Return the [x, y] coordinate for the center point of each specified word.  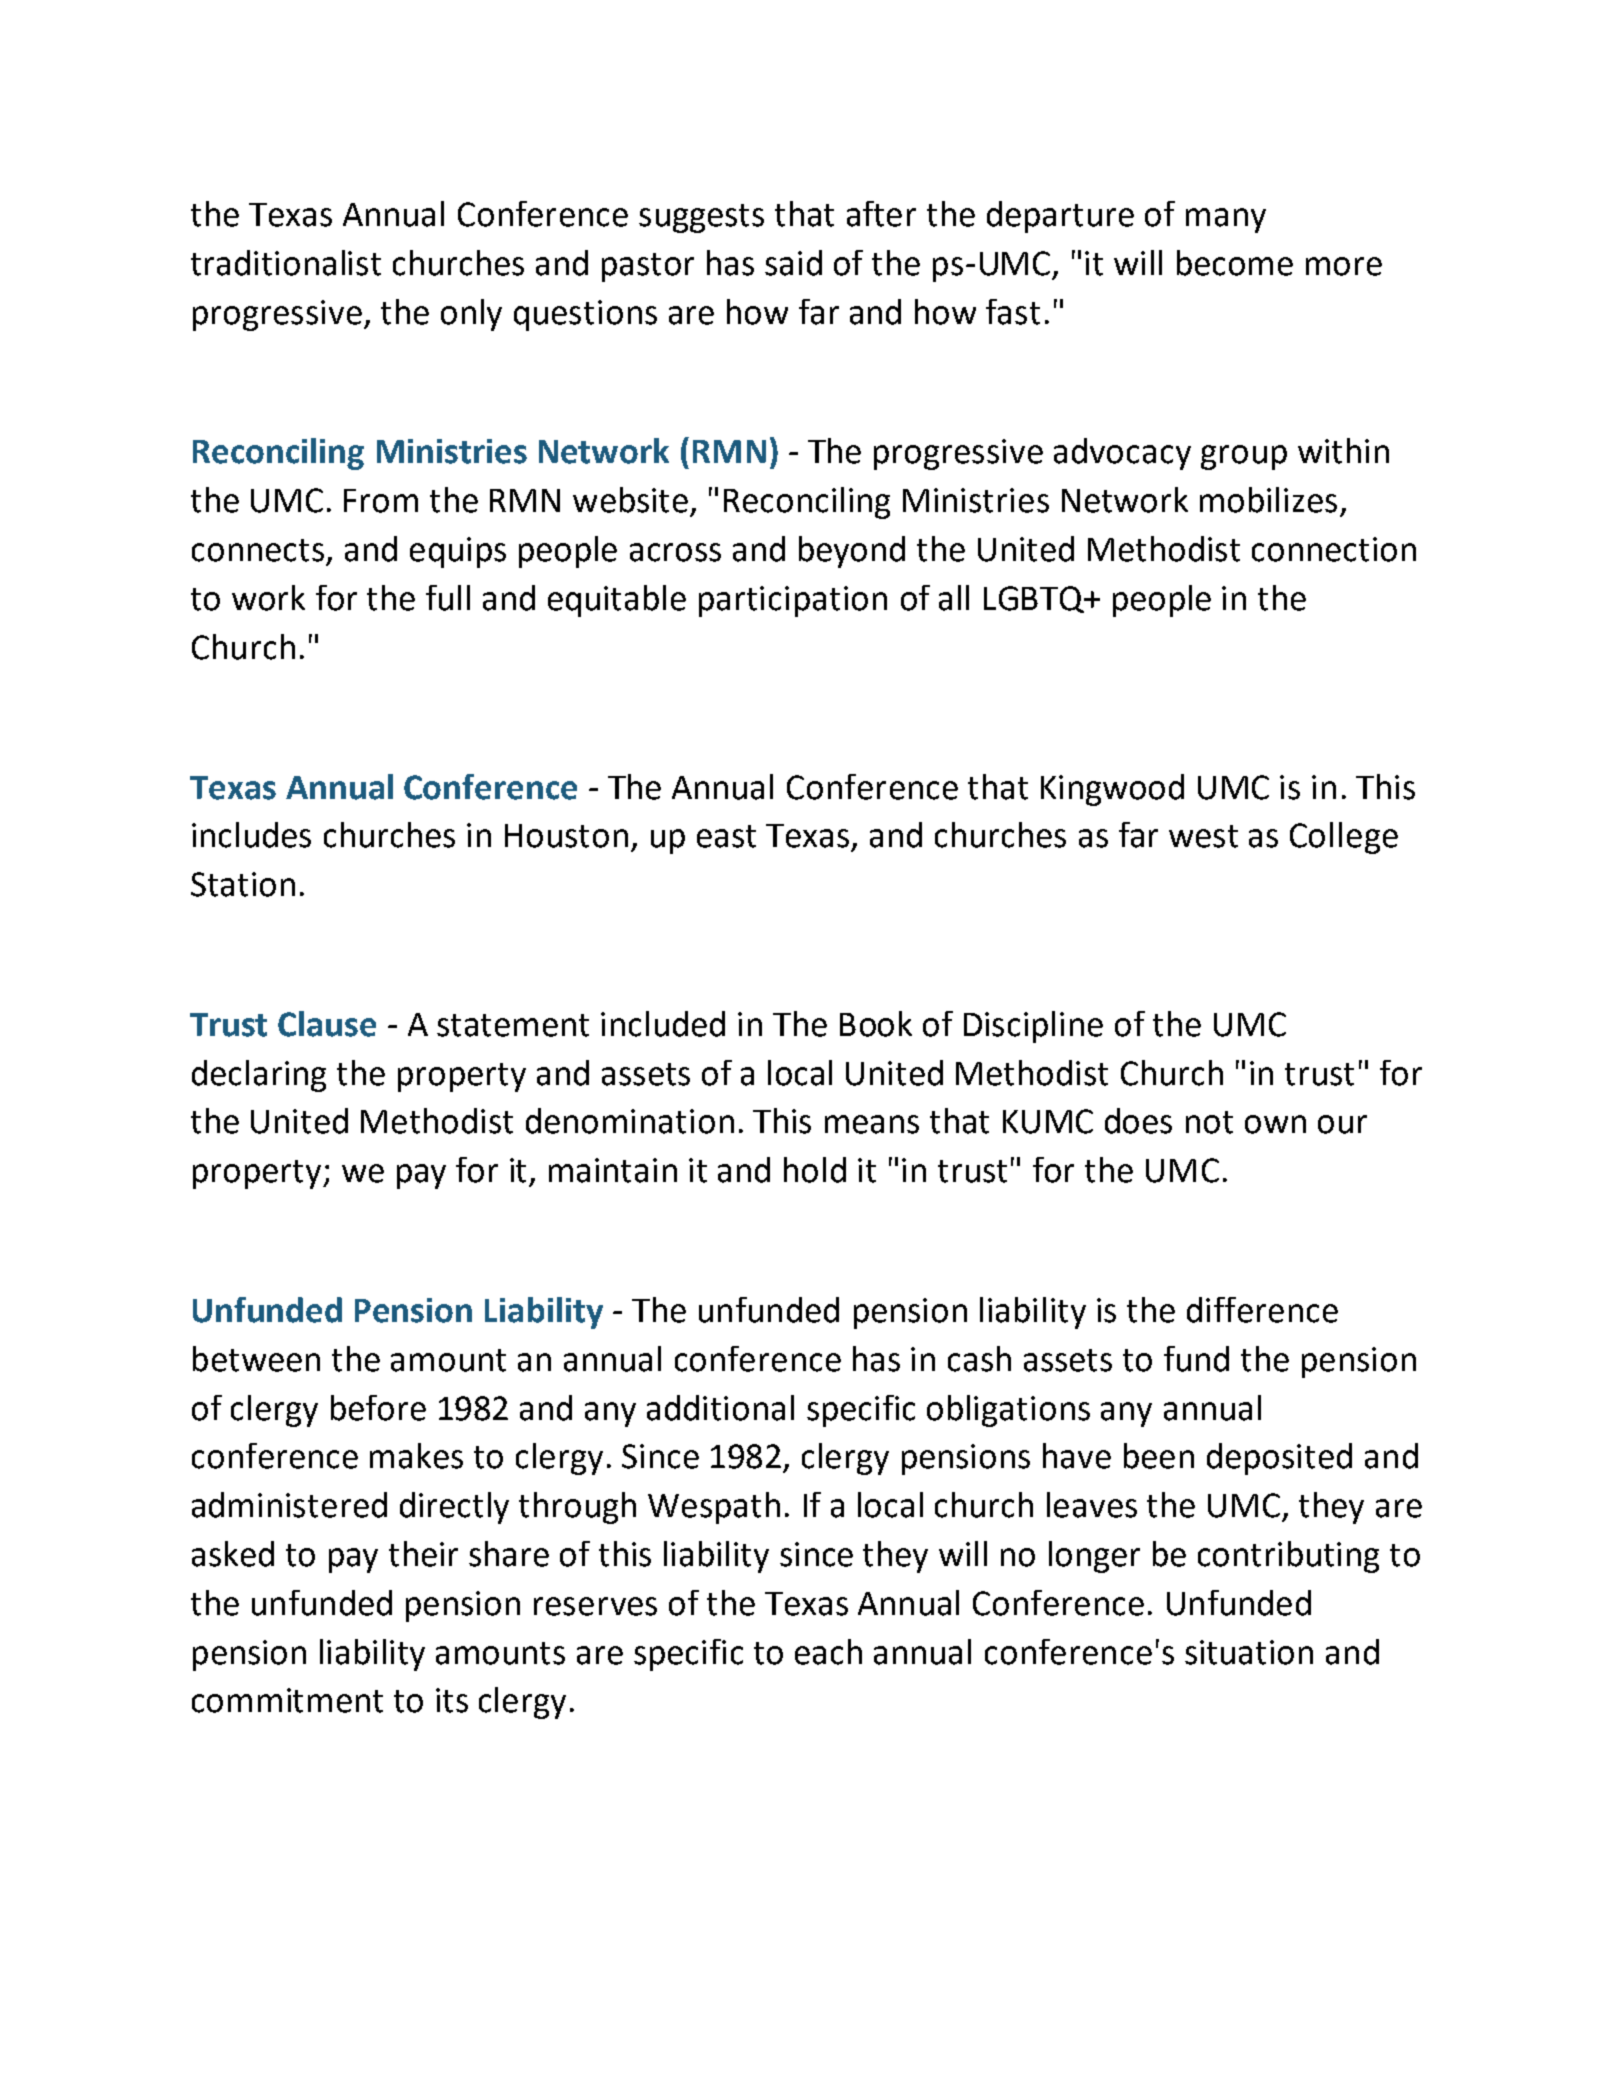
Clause [327, 1024]
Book [876, 1024]
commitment [287, 1700]
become [1235, 263]
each [828, 1652]
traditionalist [286, 263]
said [793, 263]
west [1203, 836]
